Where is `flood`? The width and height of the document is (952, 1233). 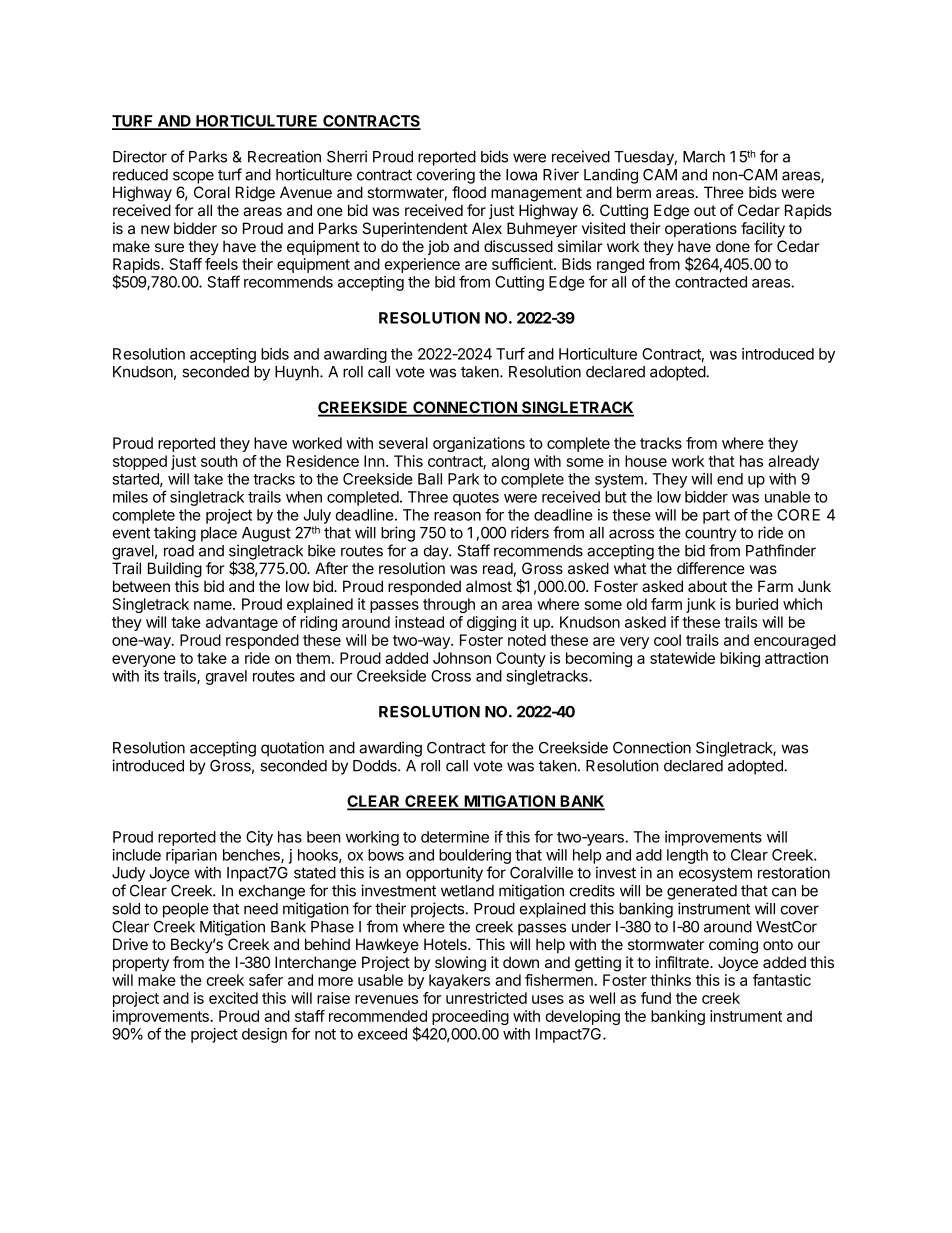 flood is located at coordinates (469, 192).
